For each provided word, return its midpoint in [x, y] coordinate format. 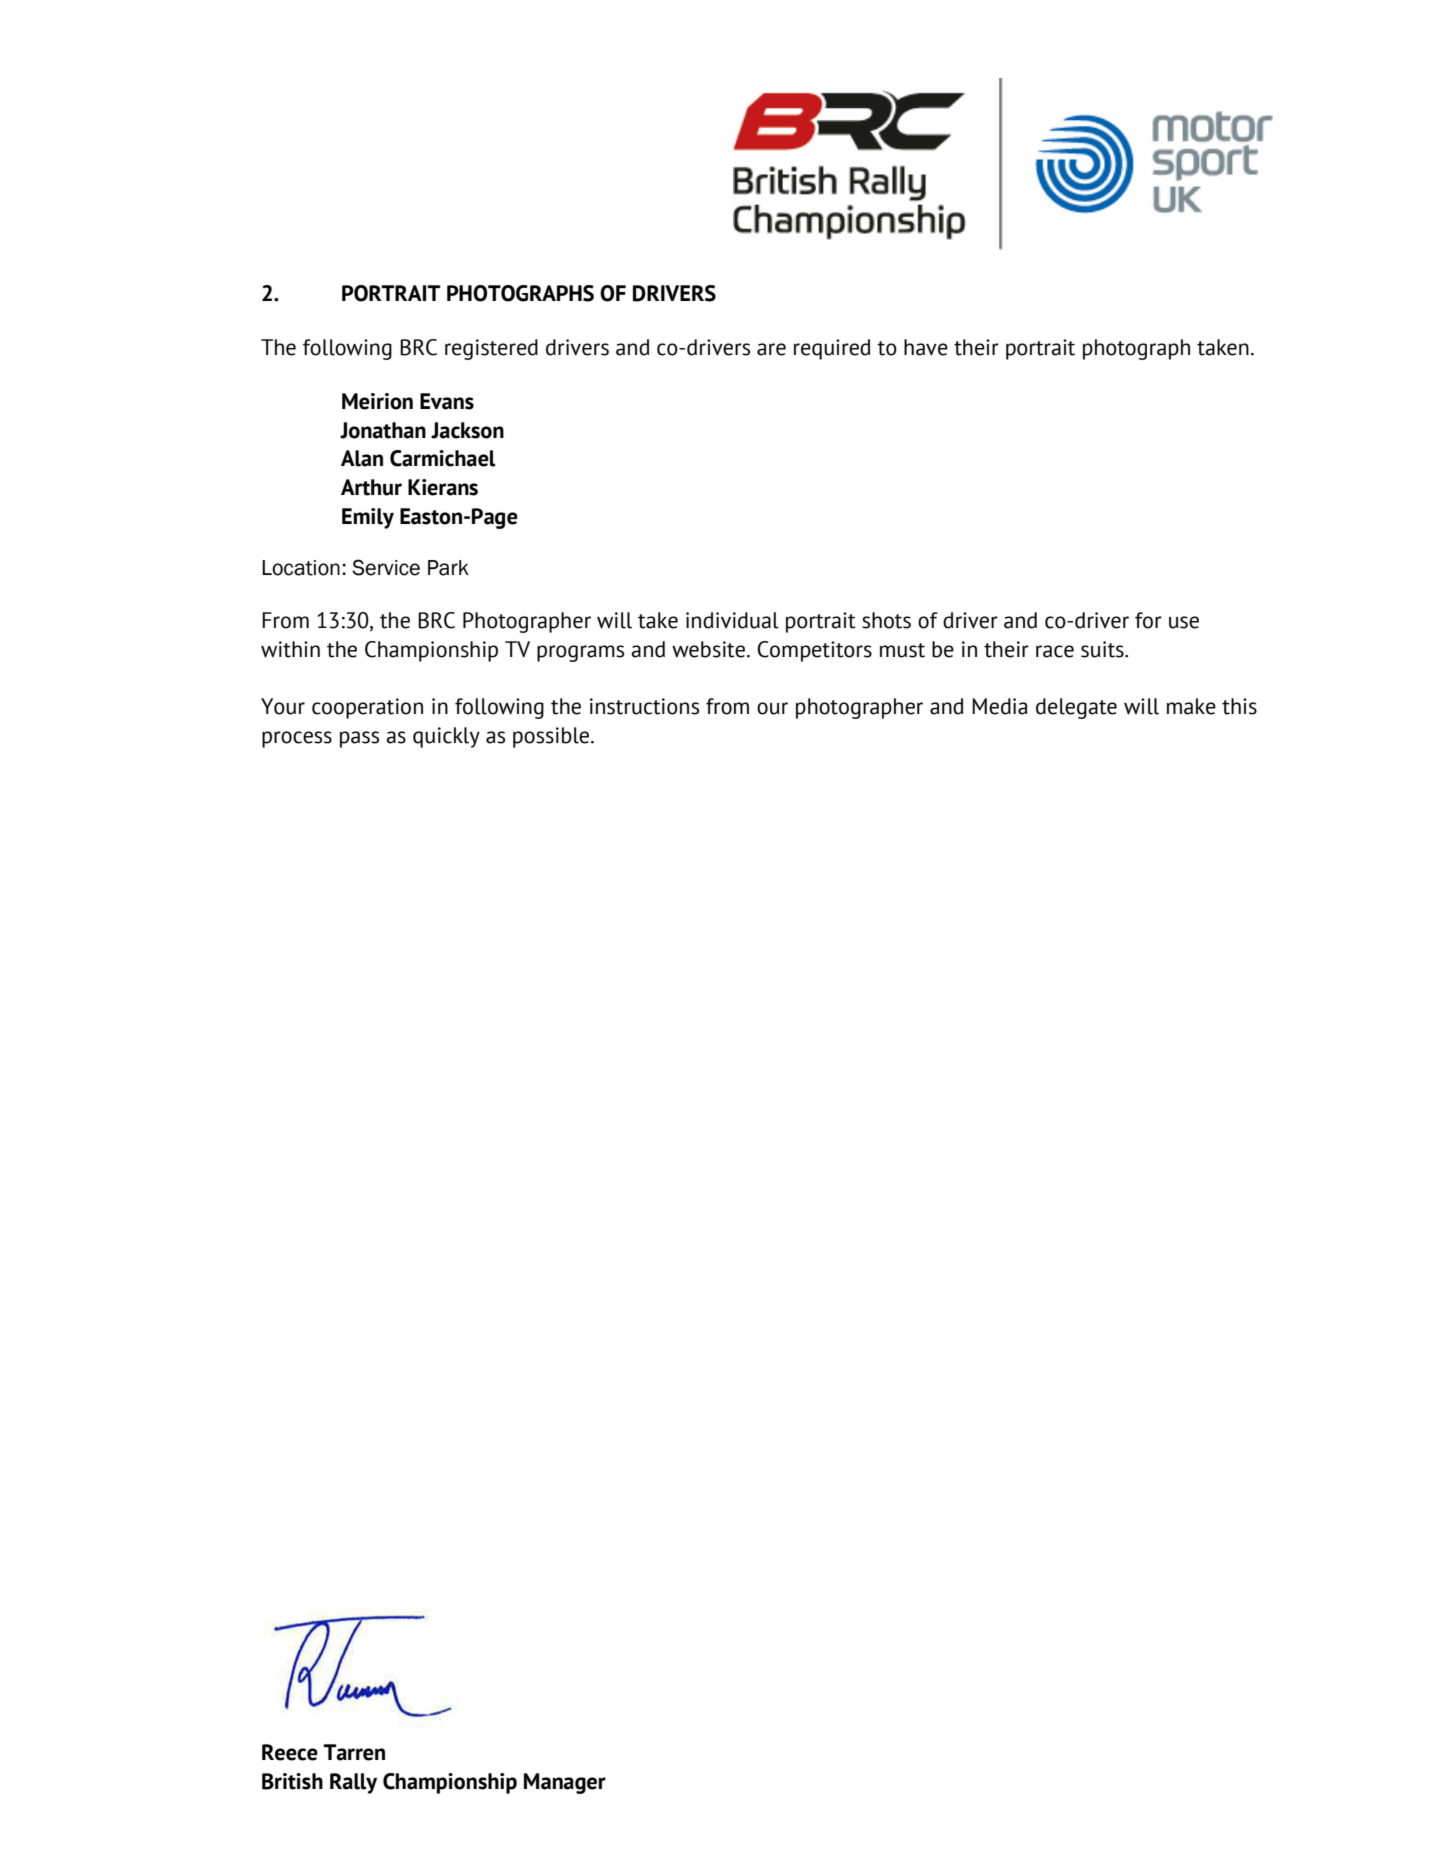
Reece [290, 1752]
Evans [447, 401]
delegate [1076, 708]
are [771, 349]
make [1191, 706]
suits [1103, 649]
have [926, 347]
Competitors [814, 651]
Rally [353, 1783]
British [292, 1781]
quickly [446, 737]
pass [359, 739]
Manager [565, 1783]
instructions [644, 706]
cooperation [367, 708]
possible [552, 737]
